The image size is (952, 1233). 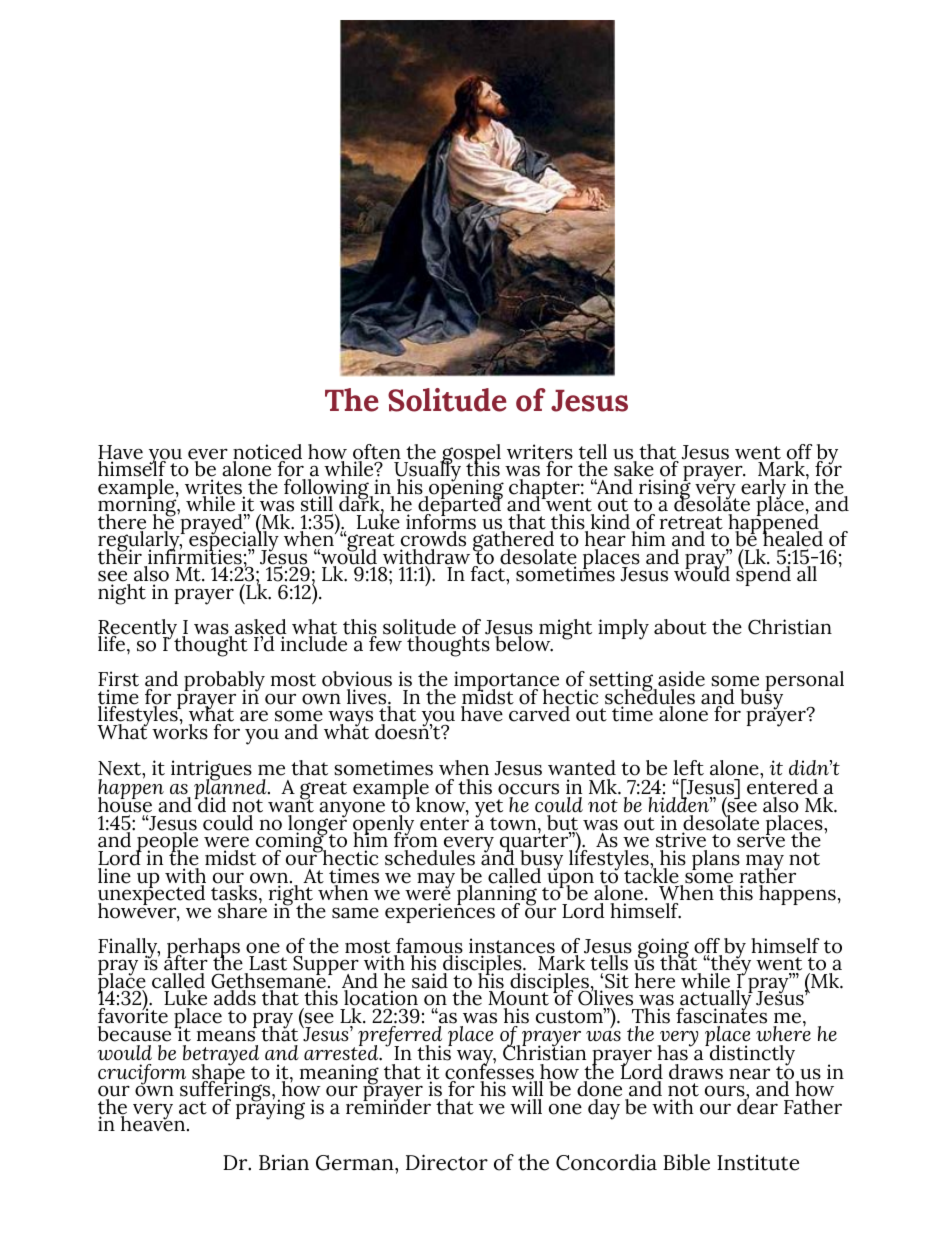 What do you see at coordinates (261, 628) in the document?
I see `asked` at bounding box center [261, 628].
